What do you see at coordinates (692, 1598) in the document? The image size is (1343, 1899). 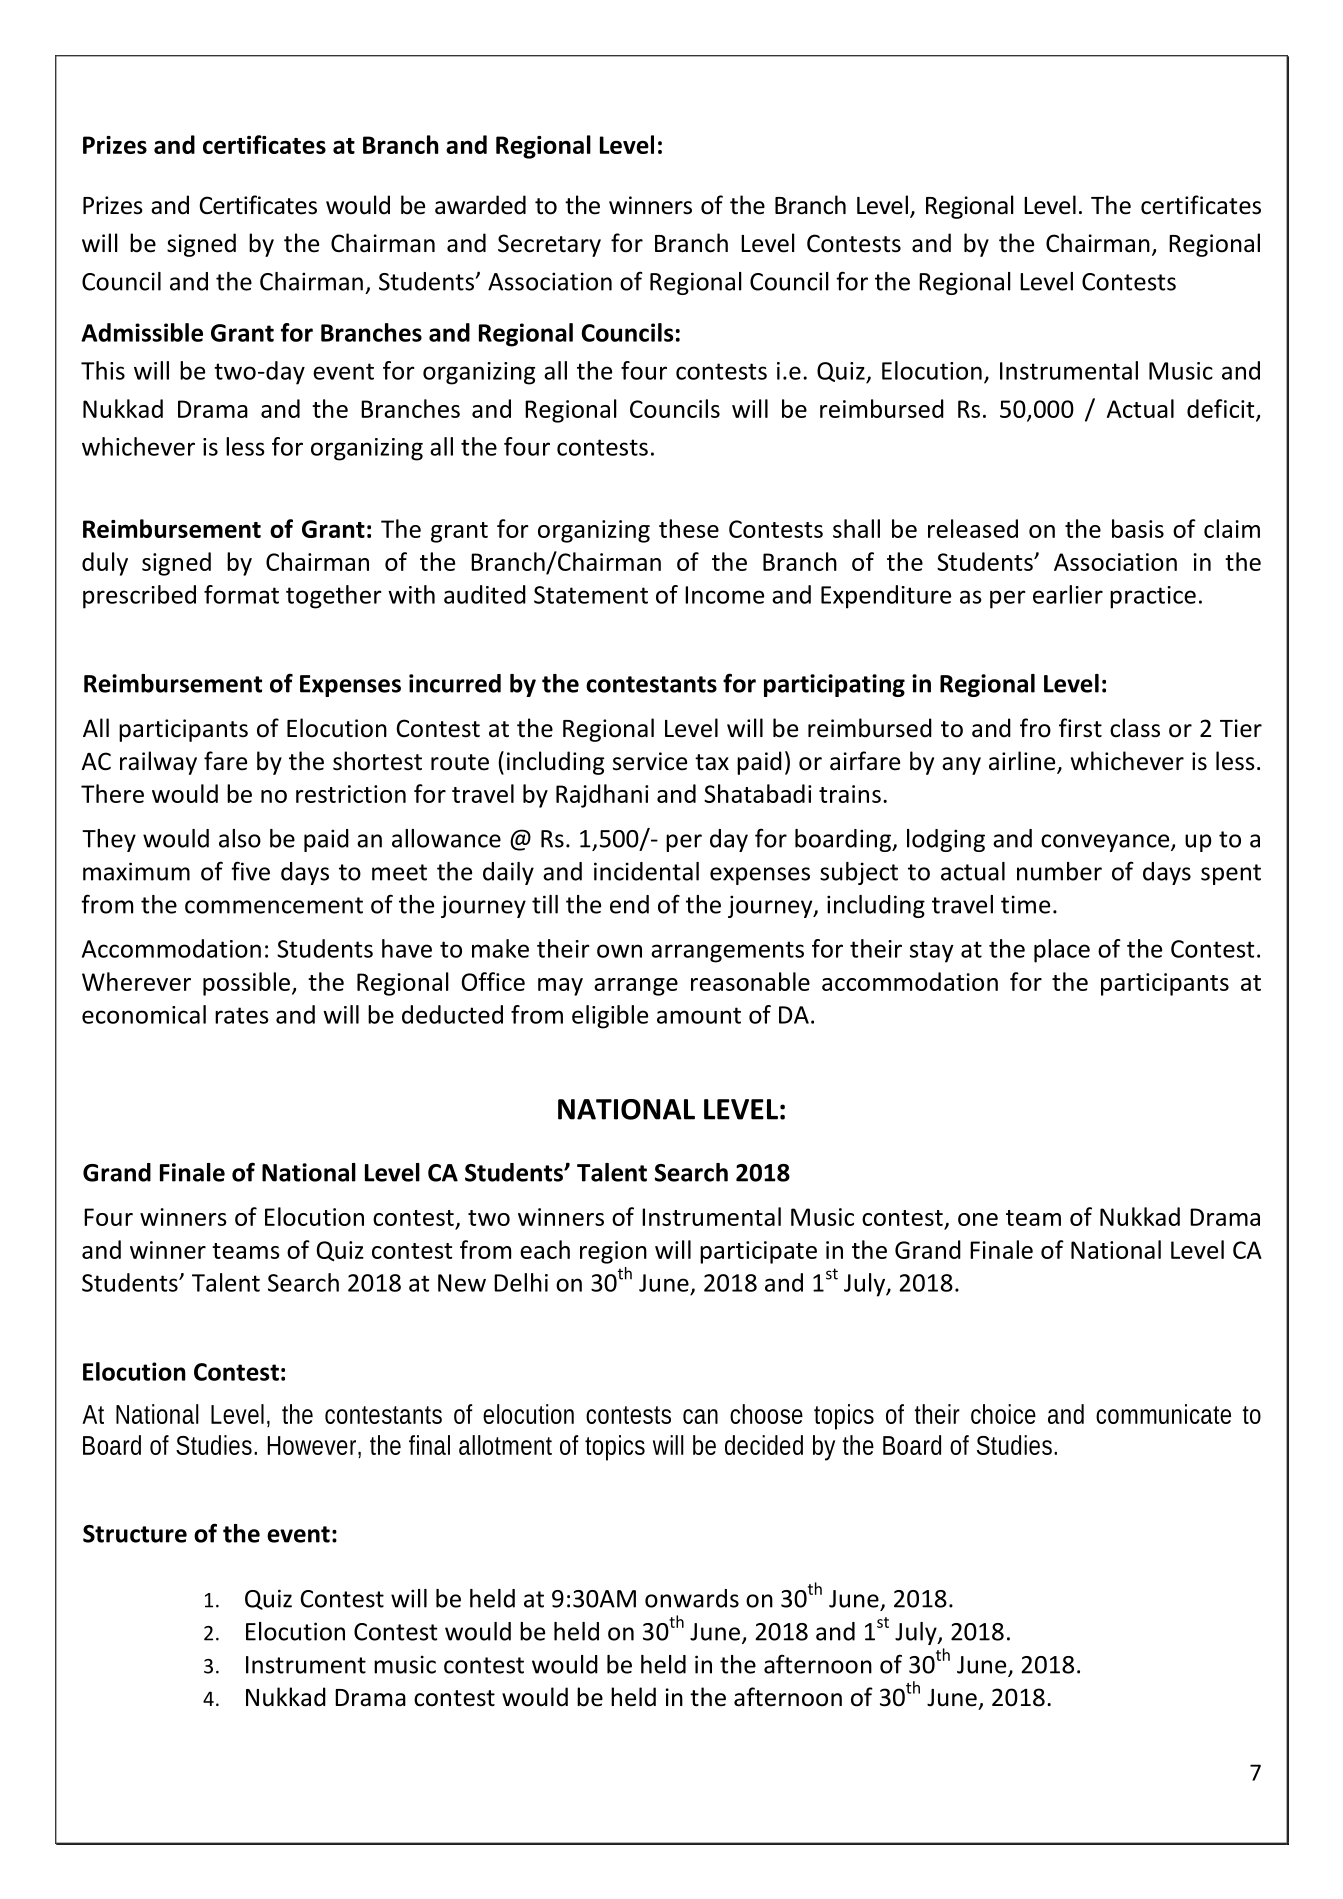 I see `onwards` at bounding box center [692, 1598].
